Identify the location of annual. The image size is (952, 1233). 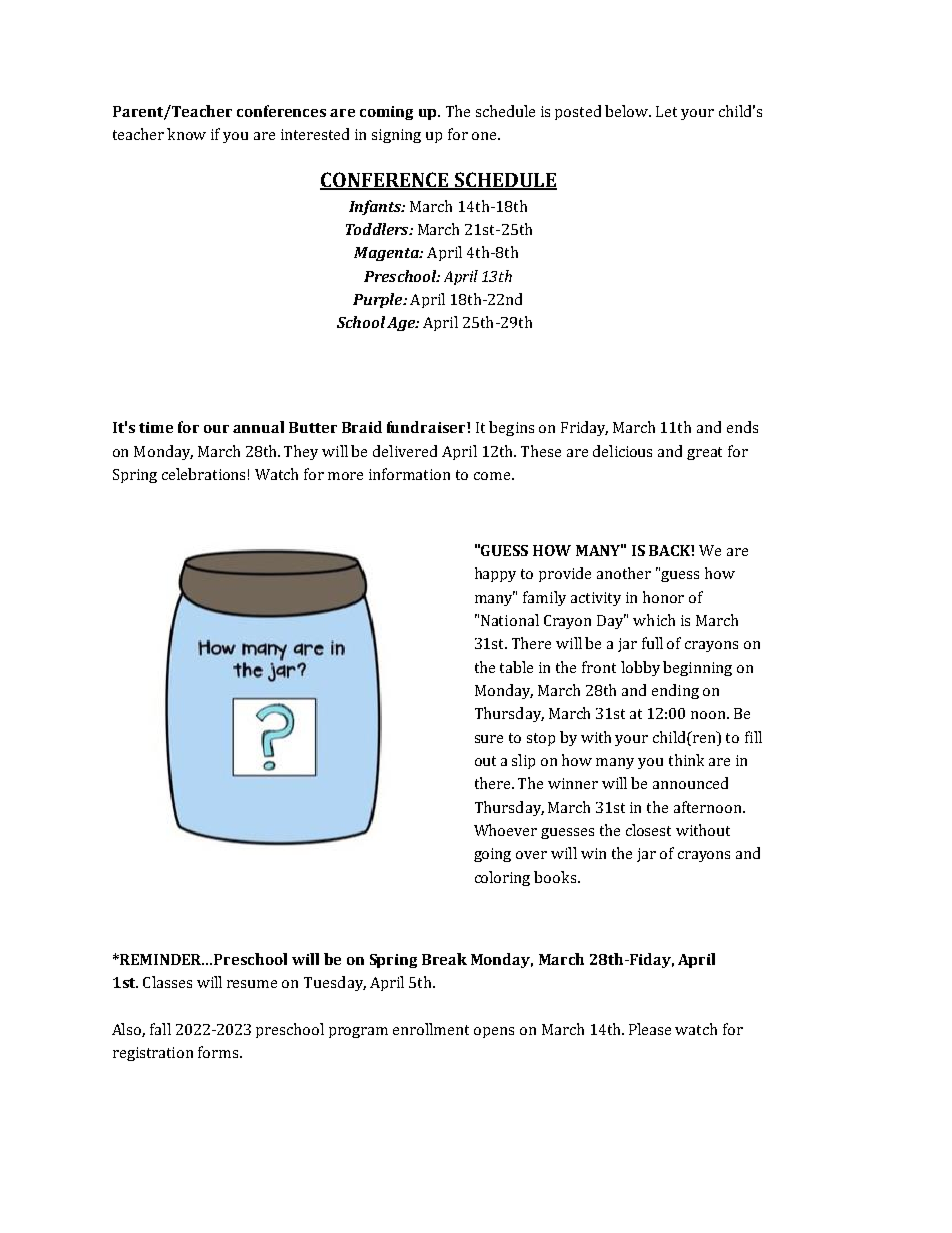
(258, 427).
